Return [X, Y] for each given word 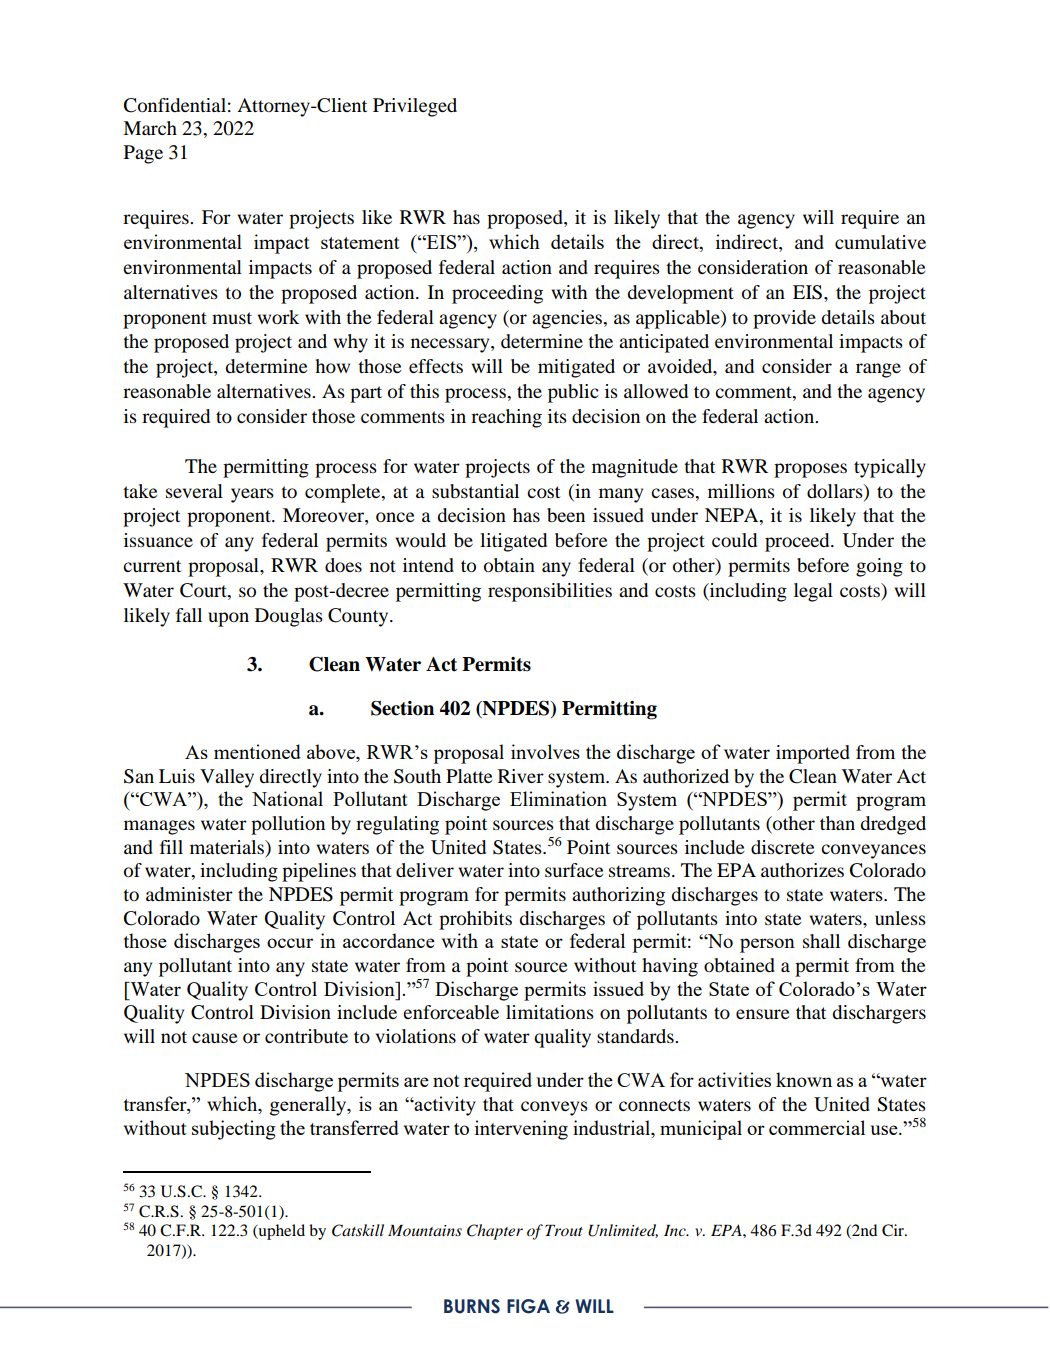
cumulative [880, 242]
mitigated [576, 368]
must [232, 318]
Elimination [558, 798]
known [804, 1079]
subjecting [234, 1130]
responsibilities [550, 592]
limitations [550, 1012]
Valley [227, 778]
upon [228, 619]
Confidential [175, 105]
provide [784, 319]
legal [813, 592]
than [837, 823]
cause [215, 1038]
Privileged [415, 107]
